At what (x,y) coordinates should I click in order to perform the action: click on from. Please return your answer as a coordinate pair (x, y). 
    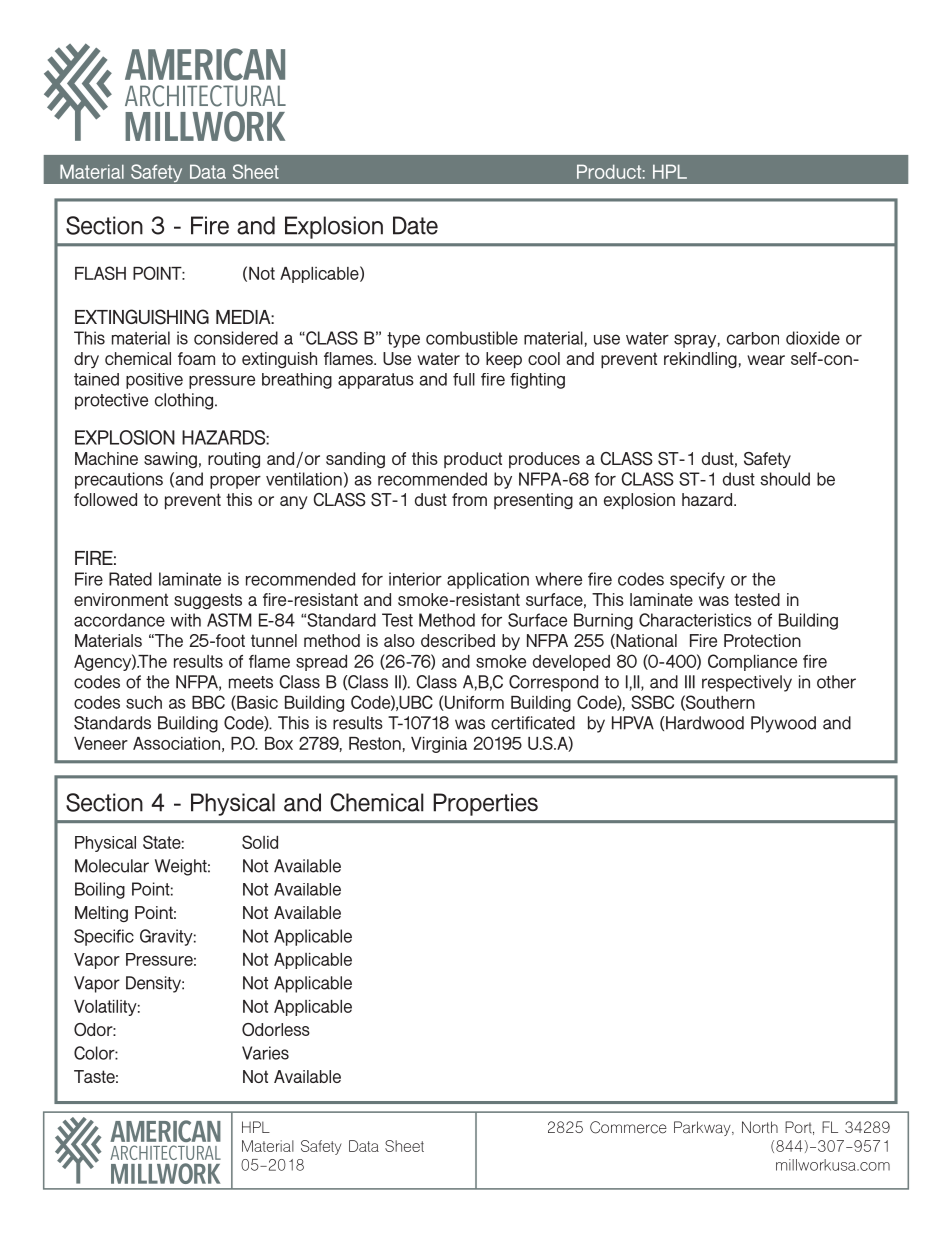
    Looking at the image, I should click on (469, 499).
